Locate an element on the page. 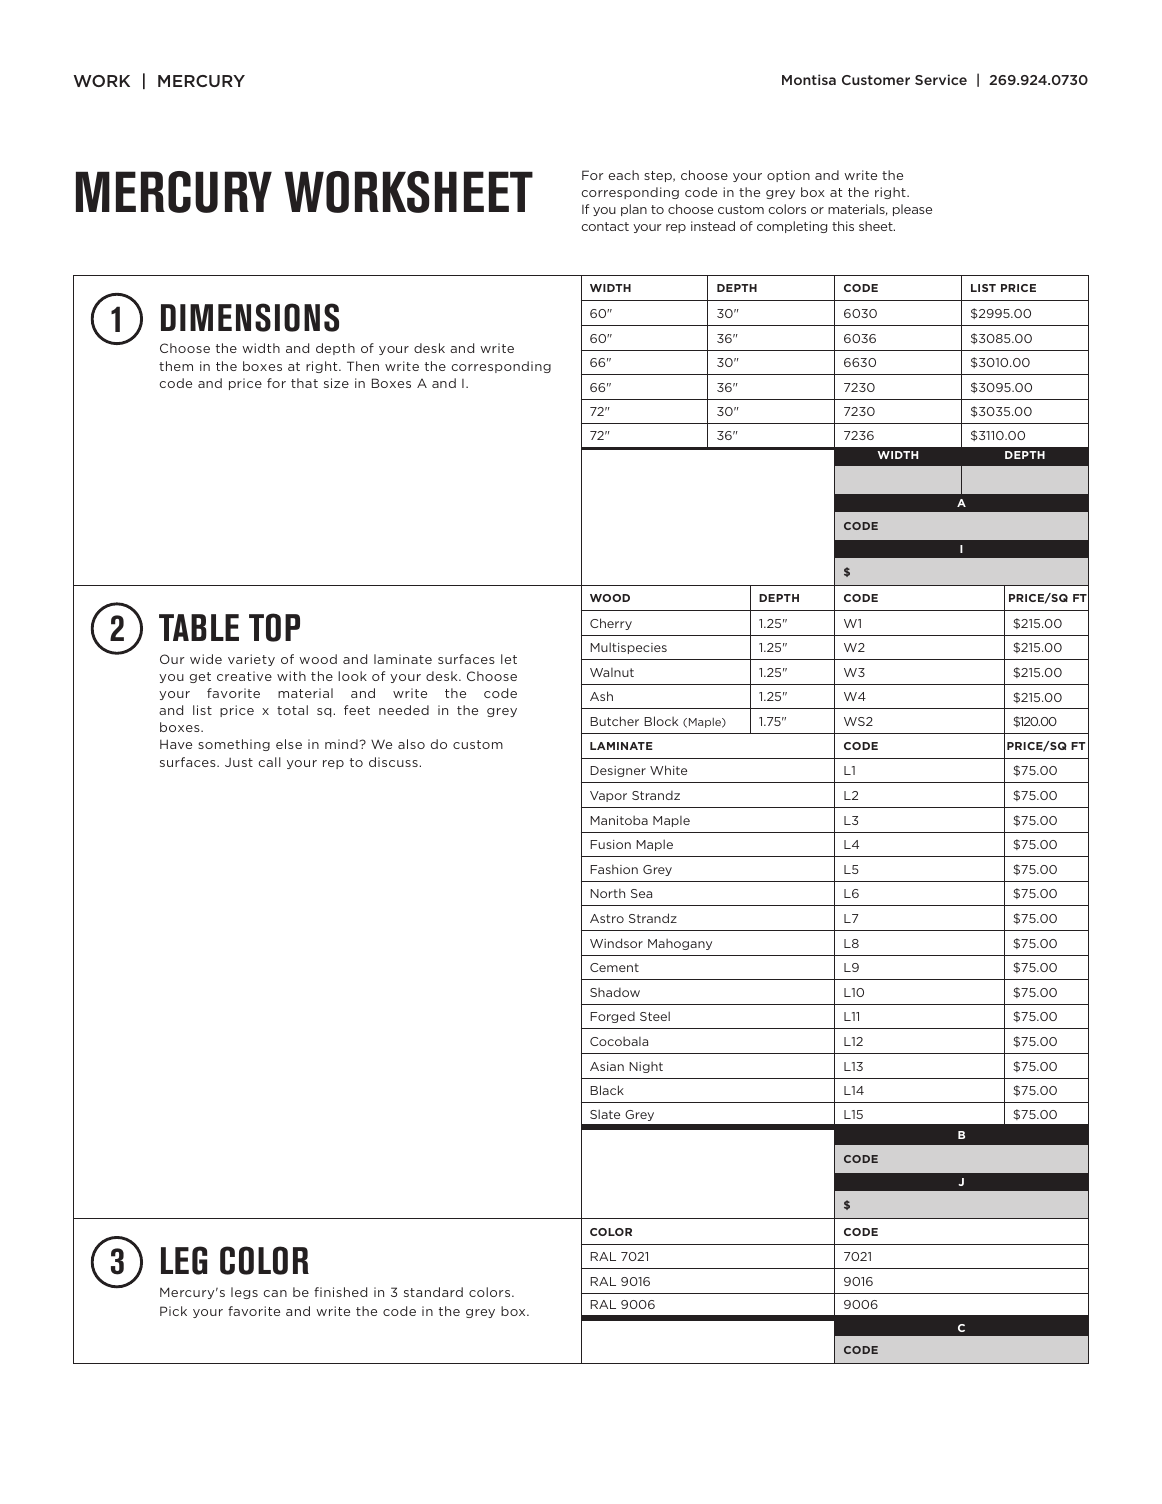 The image size is (1162, 1504). each is located at coordinates (623, 175).
